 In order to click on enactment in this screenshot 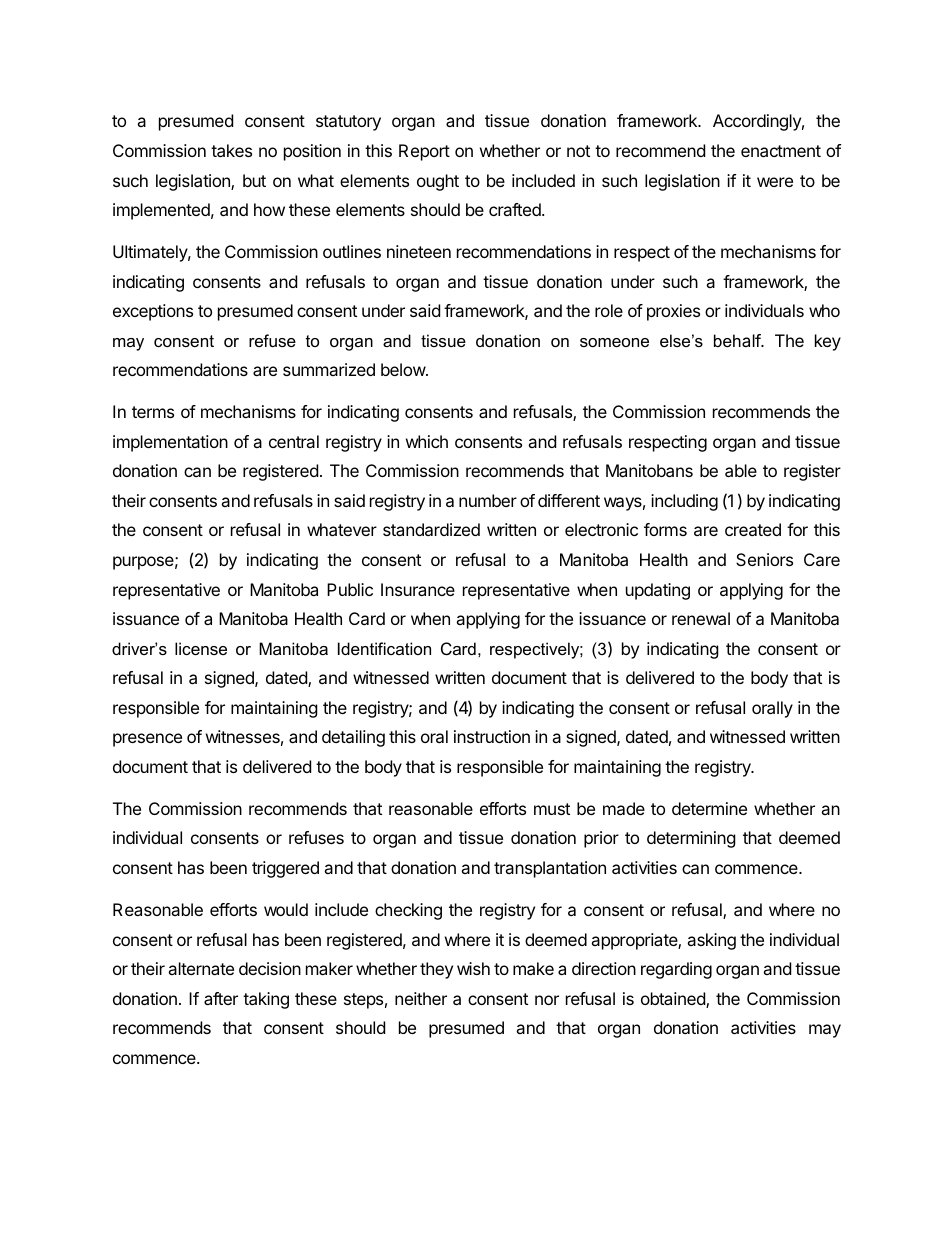, I will do `click(781, 151)`.
